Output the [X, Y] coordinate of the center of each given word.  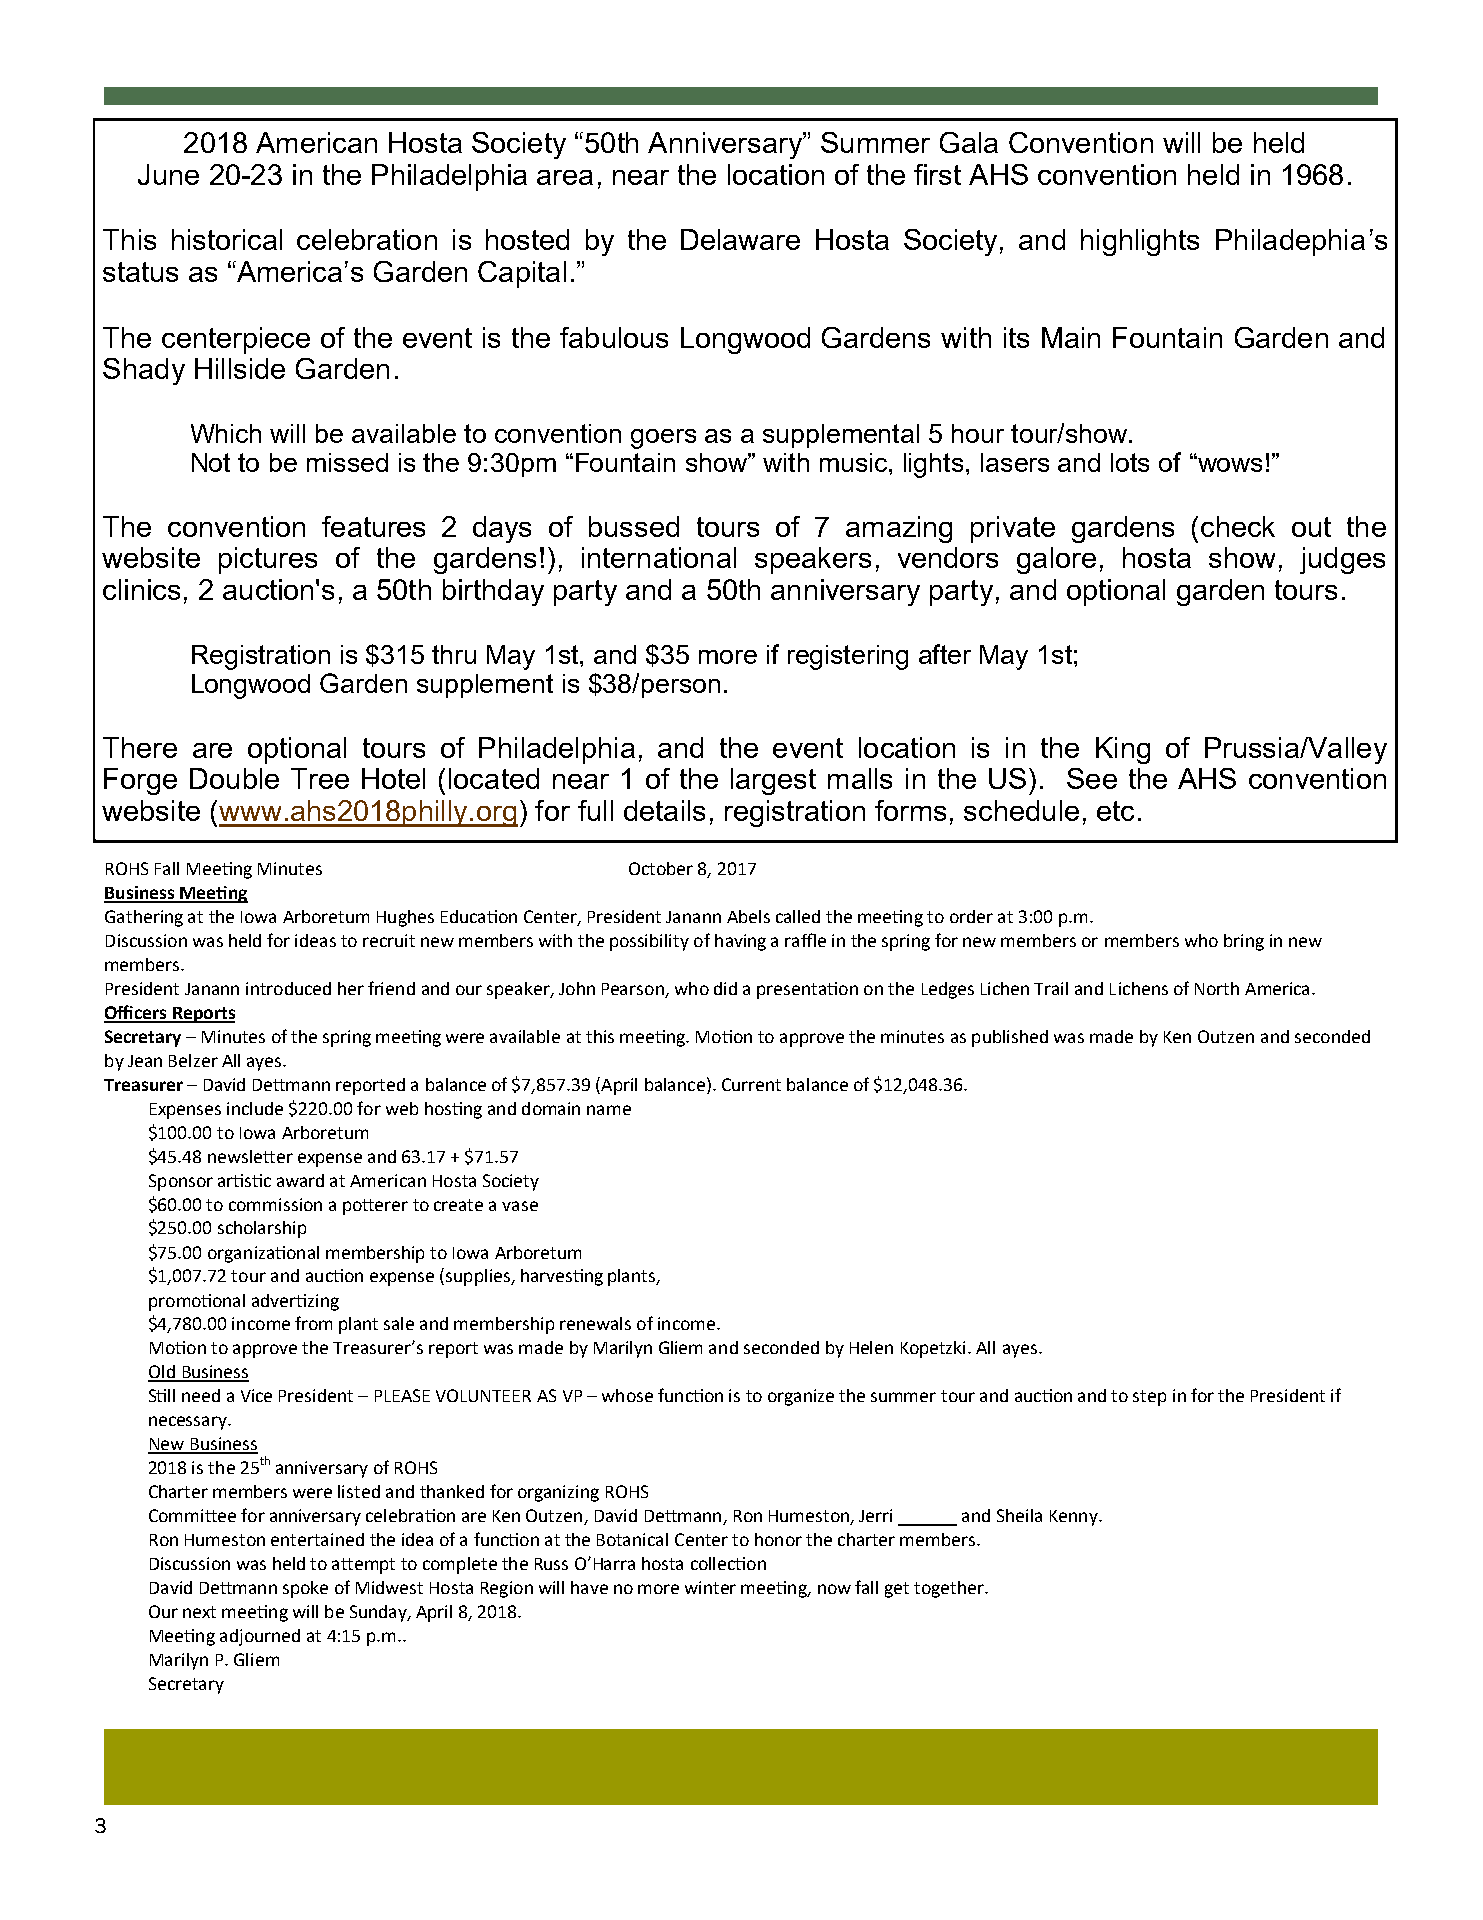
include [255, 1108]
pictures [268, 560]
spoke [305, 1589]
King [1123, 750]
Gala [969, 142]
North [1217, 988]
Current [751, 1084]
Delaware [740, 239]
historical [227, 239]
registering [848, 657]
